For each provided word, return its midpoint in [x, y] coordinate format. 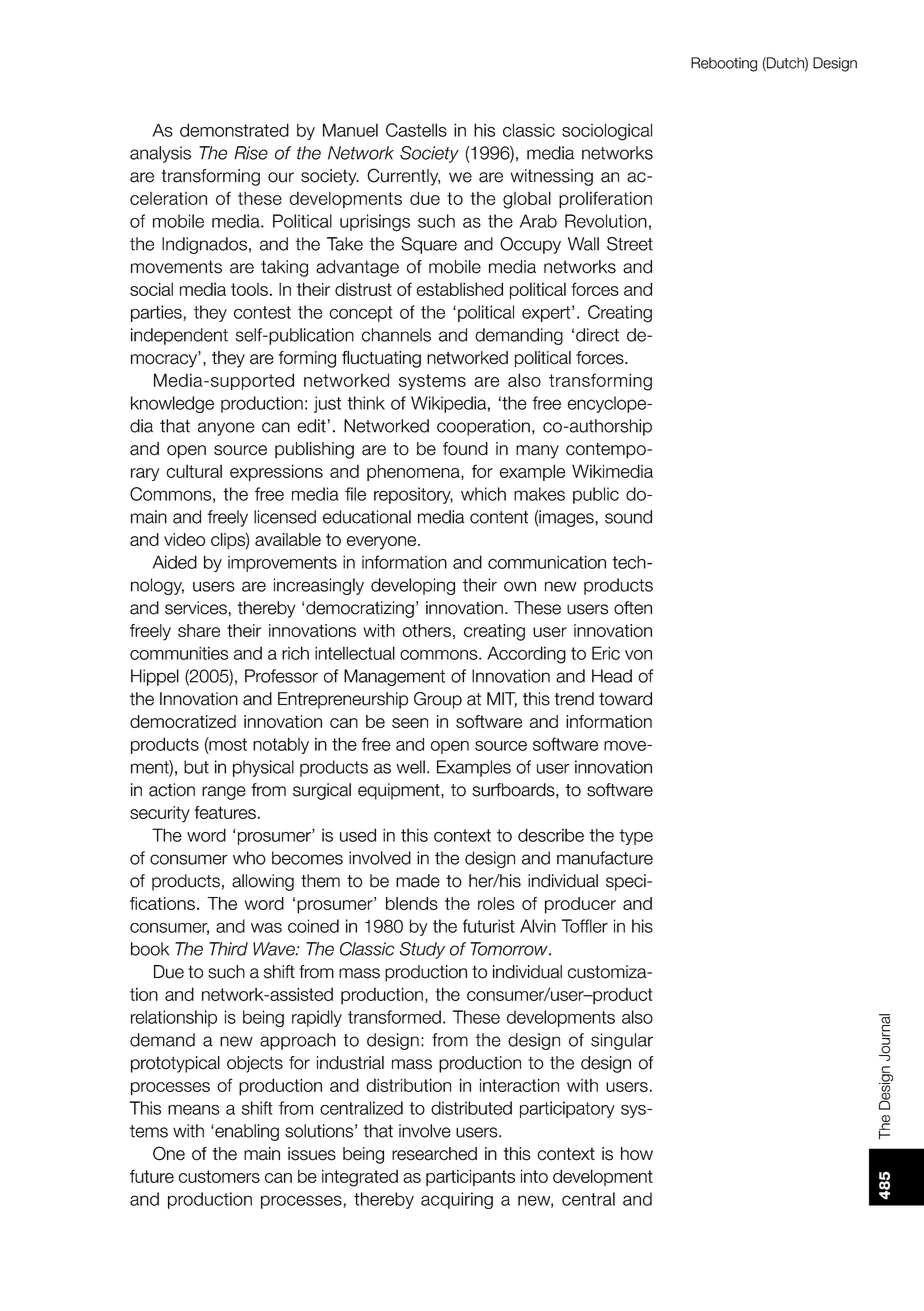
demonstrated [234, 130]
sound [628, 517]
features [225, 812]
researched [434, 1154]
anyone [226, 429]
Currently [403, 177]
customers [219, 1176]
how [637, 1154]
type [636, 837]
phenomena [414, 472]
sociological [607, 132]
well [410, 767]
